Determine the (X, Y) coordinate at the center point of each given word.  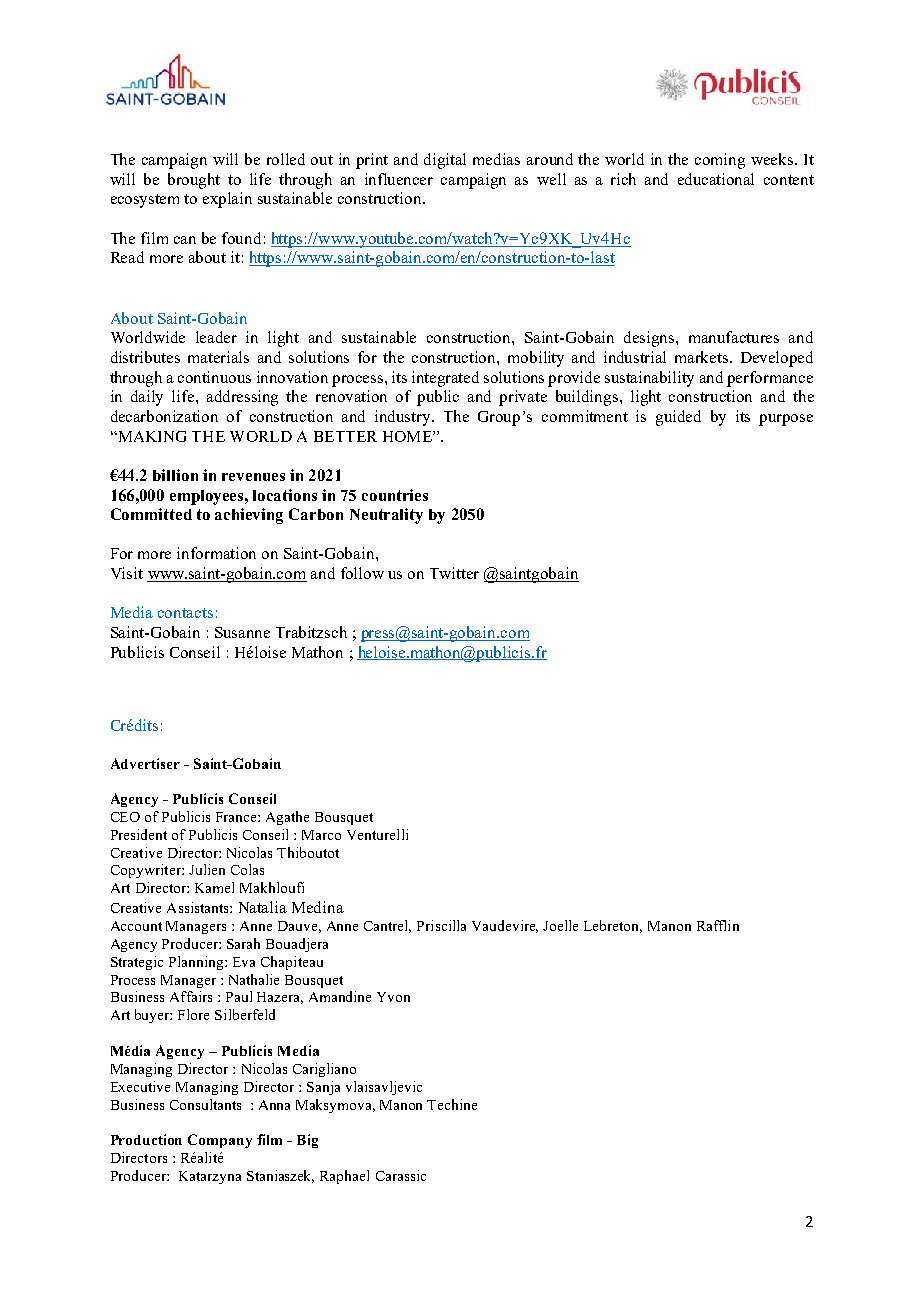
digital (445, 161)
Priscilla (441, 925)
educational (716, 179)
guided (678, 418)
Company (220, 1141)
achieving (249, 516)
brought (194, 181)
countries (395, 495)
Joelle (560, 925)
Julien (207, 869)
